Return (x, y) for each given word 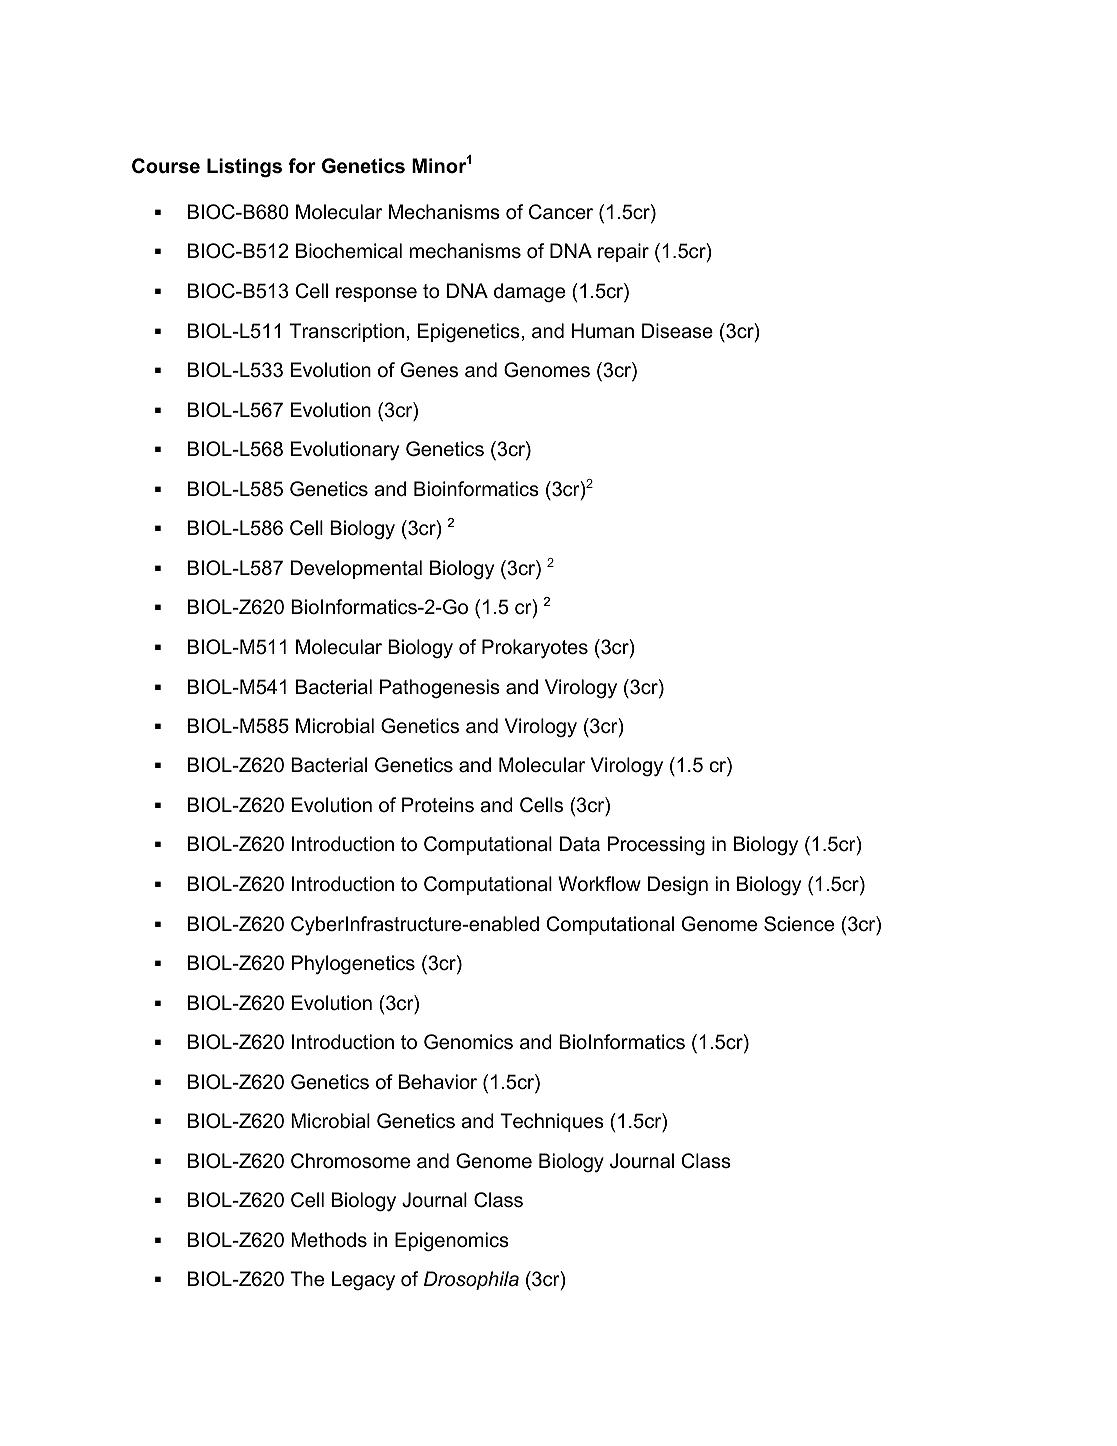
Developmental (356, 569)
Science (799, 924)
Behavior (438, 1082)
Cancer (561, 212)
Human (603, 331)
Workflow (599, 884)
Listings (244, 168)
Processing (656, 846)
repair (623, 252)
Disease (677, 331)
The (307, 1279)
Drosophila (471, 1280)
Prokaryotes (535, 648)
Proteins (438, 805)
